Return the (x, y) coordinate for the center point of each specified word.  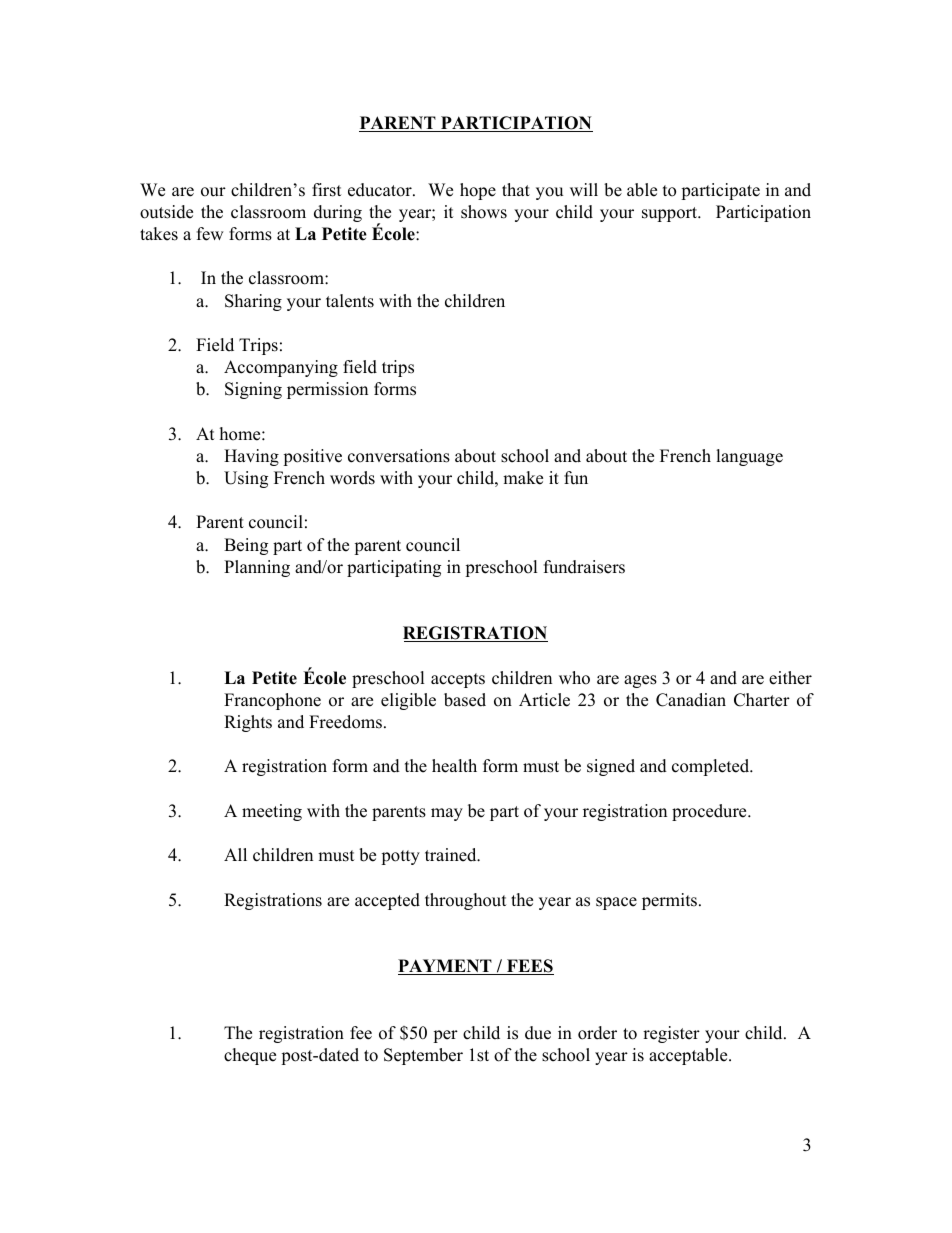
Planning (257, 568)
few (210, 234)
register (671, 1034)
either (790, 678)
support (671, 214)
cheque (250, 1056)
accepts (458, 680)
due (538, 1033)
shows (484, 212)
